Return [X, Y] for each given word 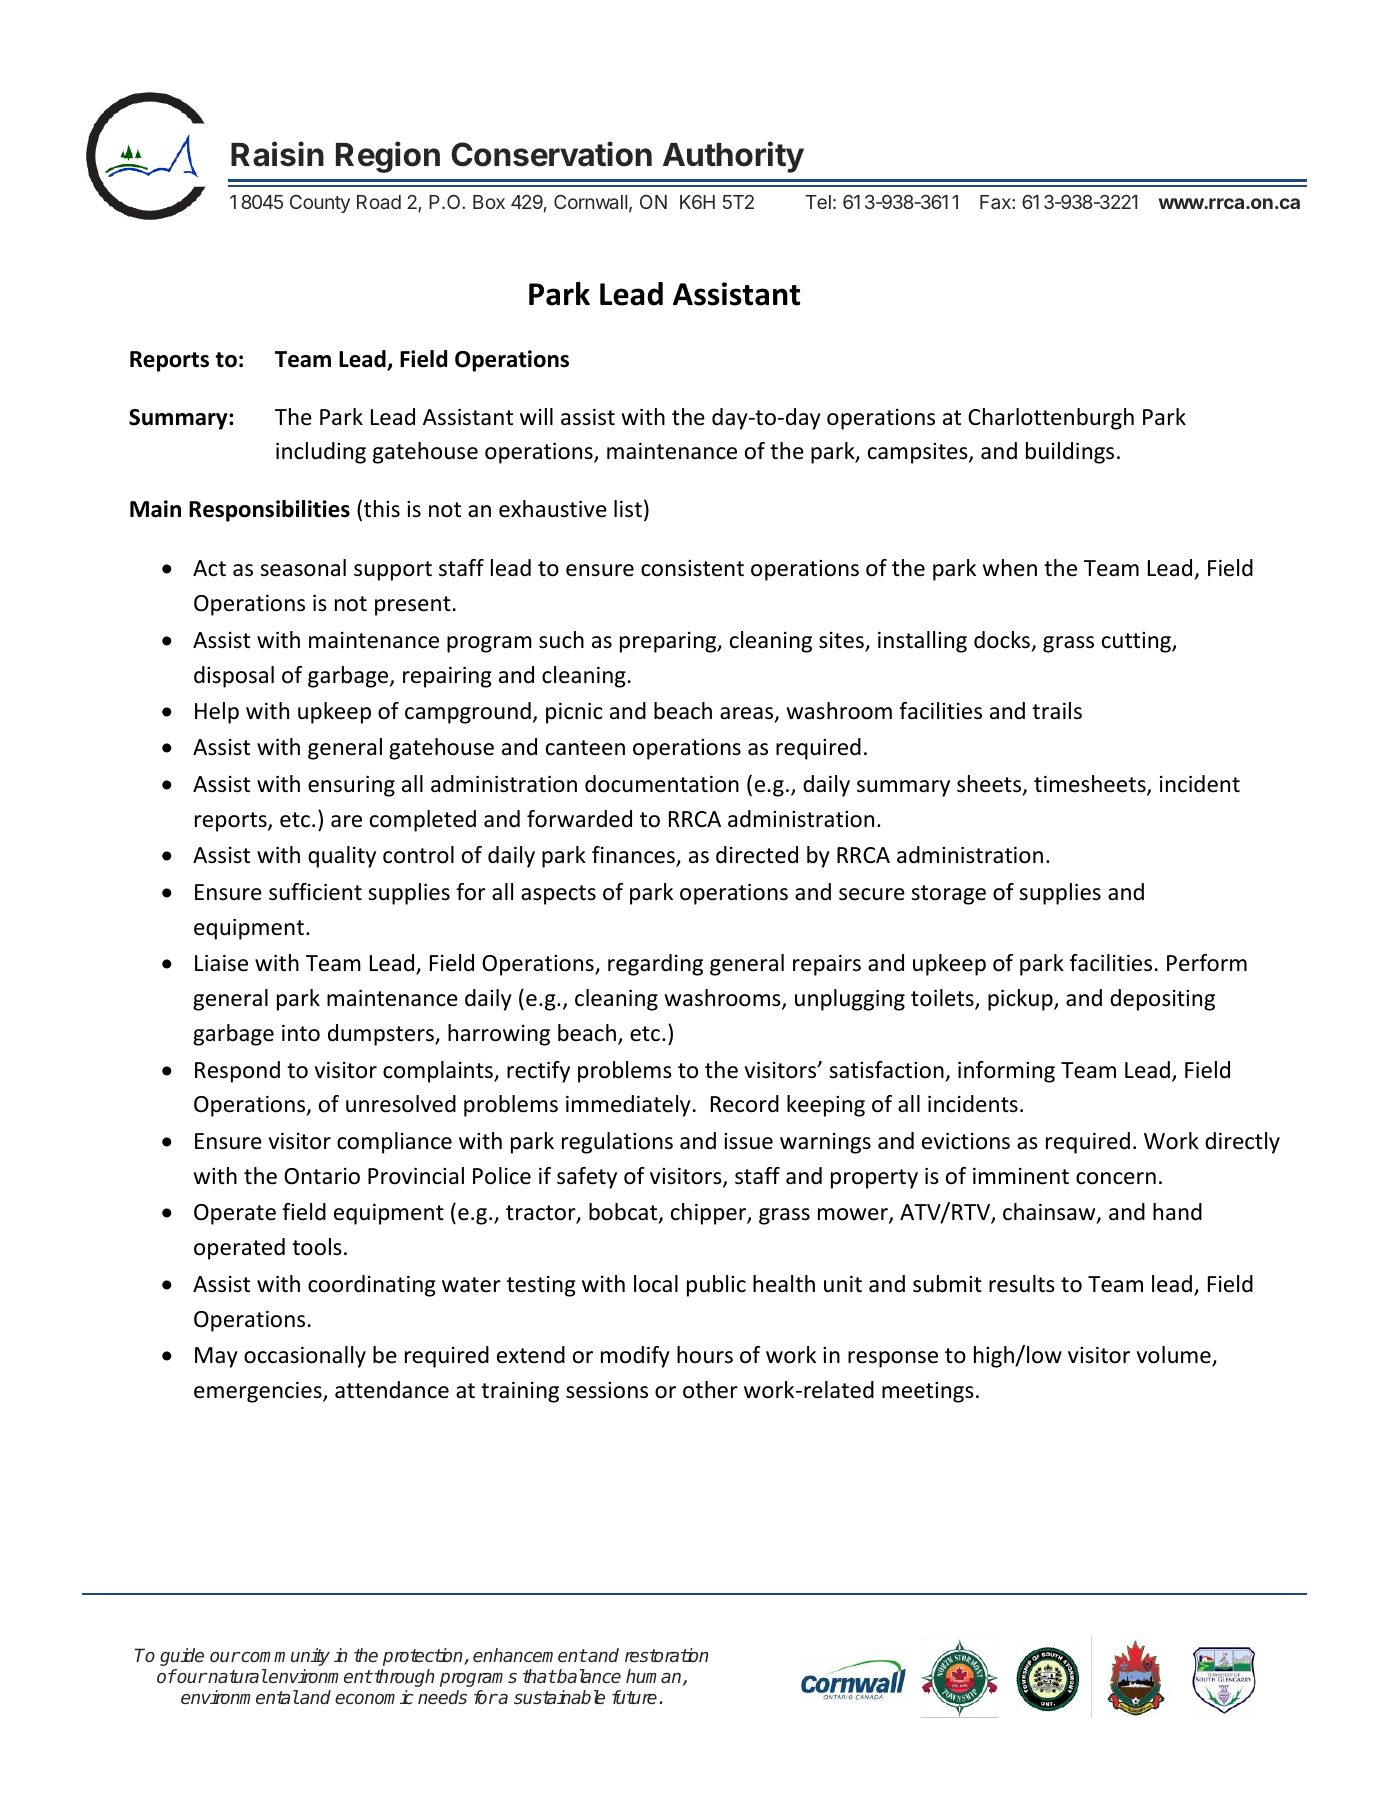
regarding [655, 965]
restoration [667, 1655]
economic [374, 1697]
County [320, 204]
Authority [733, 157]
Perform [1207, 963]
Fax [996, 202]
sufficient [315, 892]
